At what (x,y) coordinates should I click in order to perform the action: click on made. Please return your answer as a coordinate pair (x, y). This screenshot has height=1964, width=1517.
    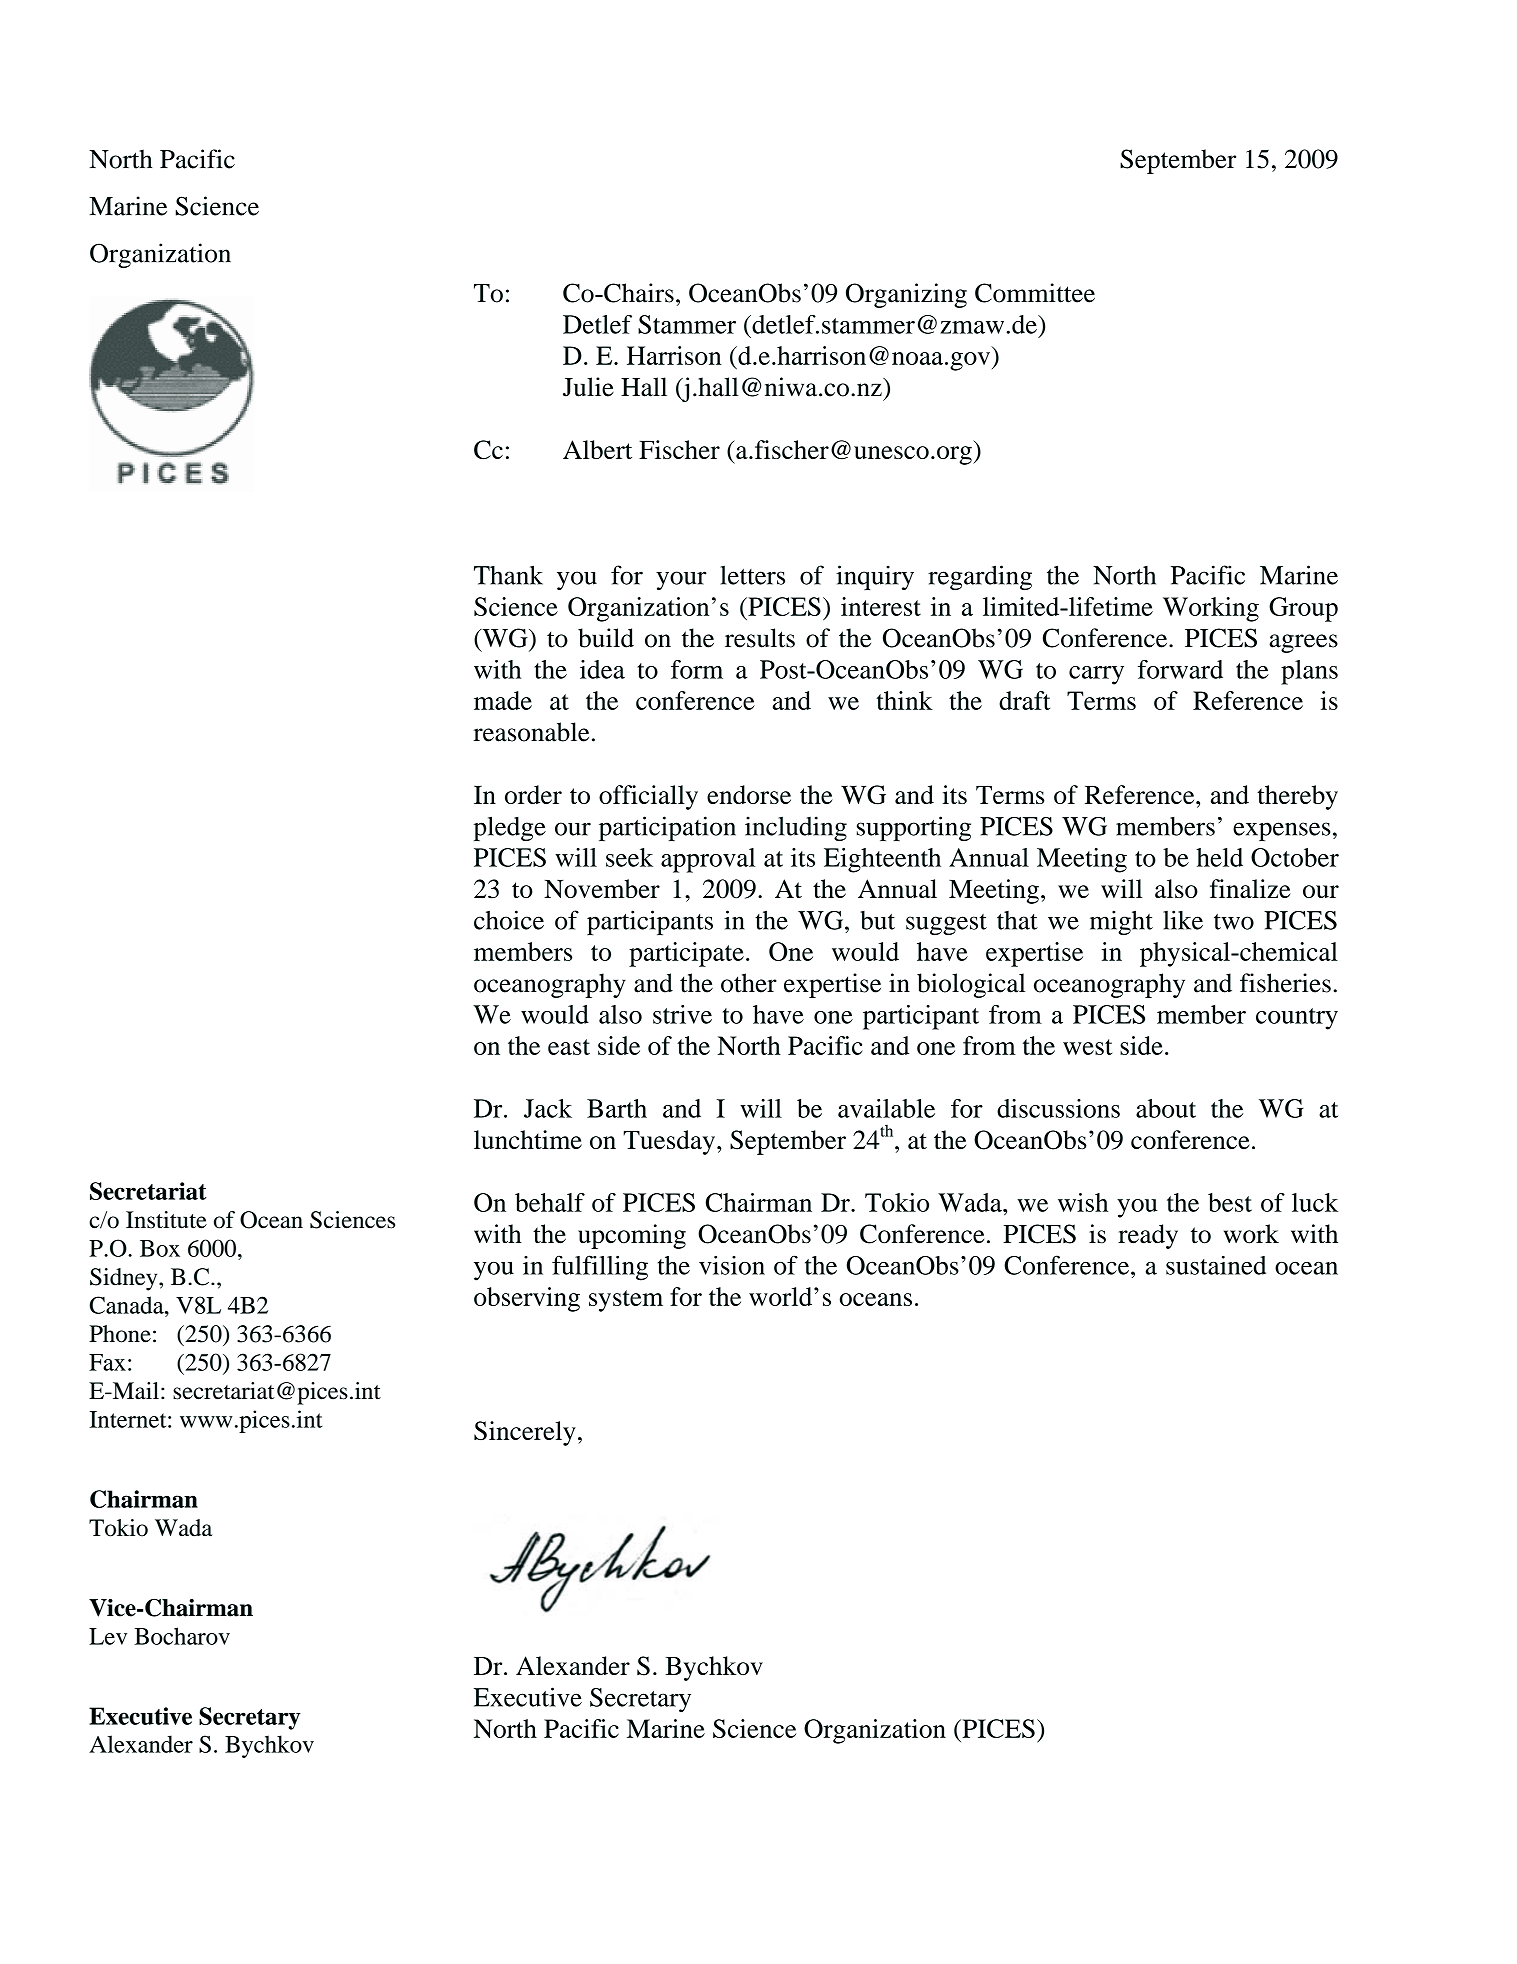
    Looking at the image, I should click on (503, 700).
